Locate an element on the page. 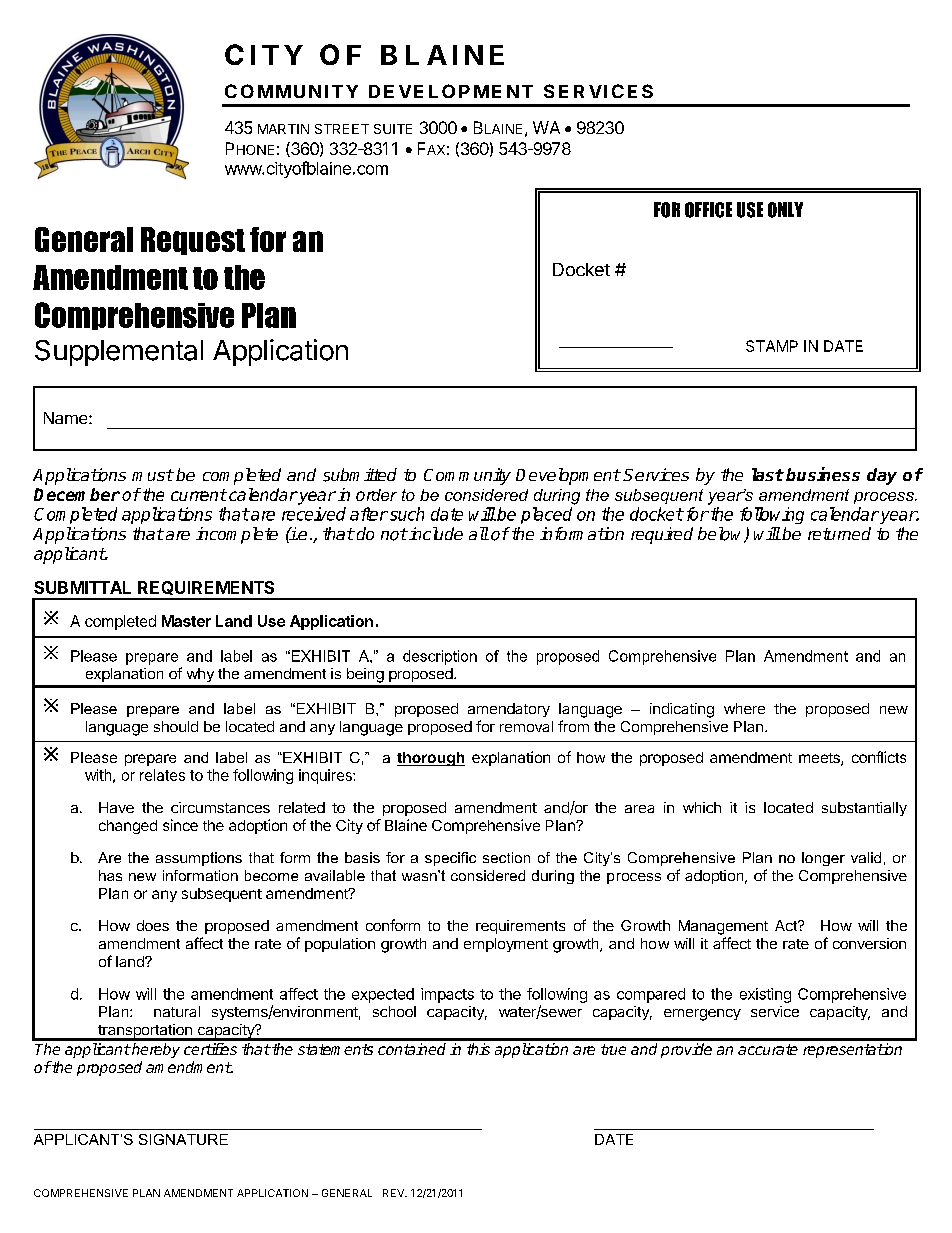 This page has height=1233, width=952. meets is located at coordinates (820, 759).
